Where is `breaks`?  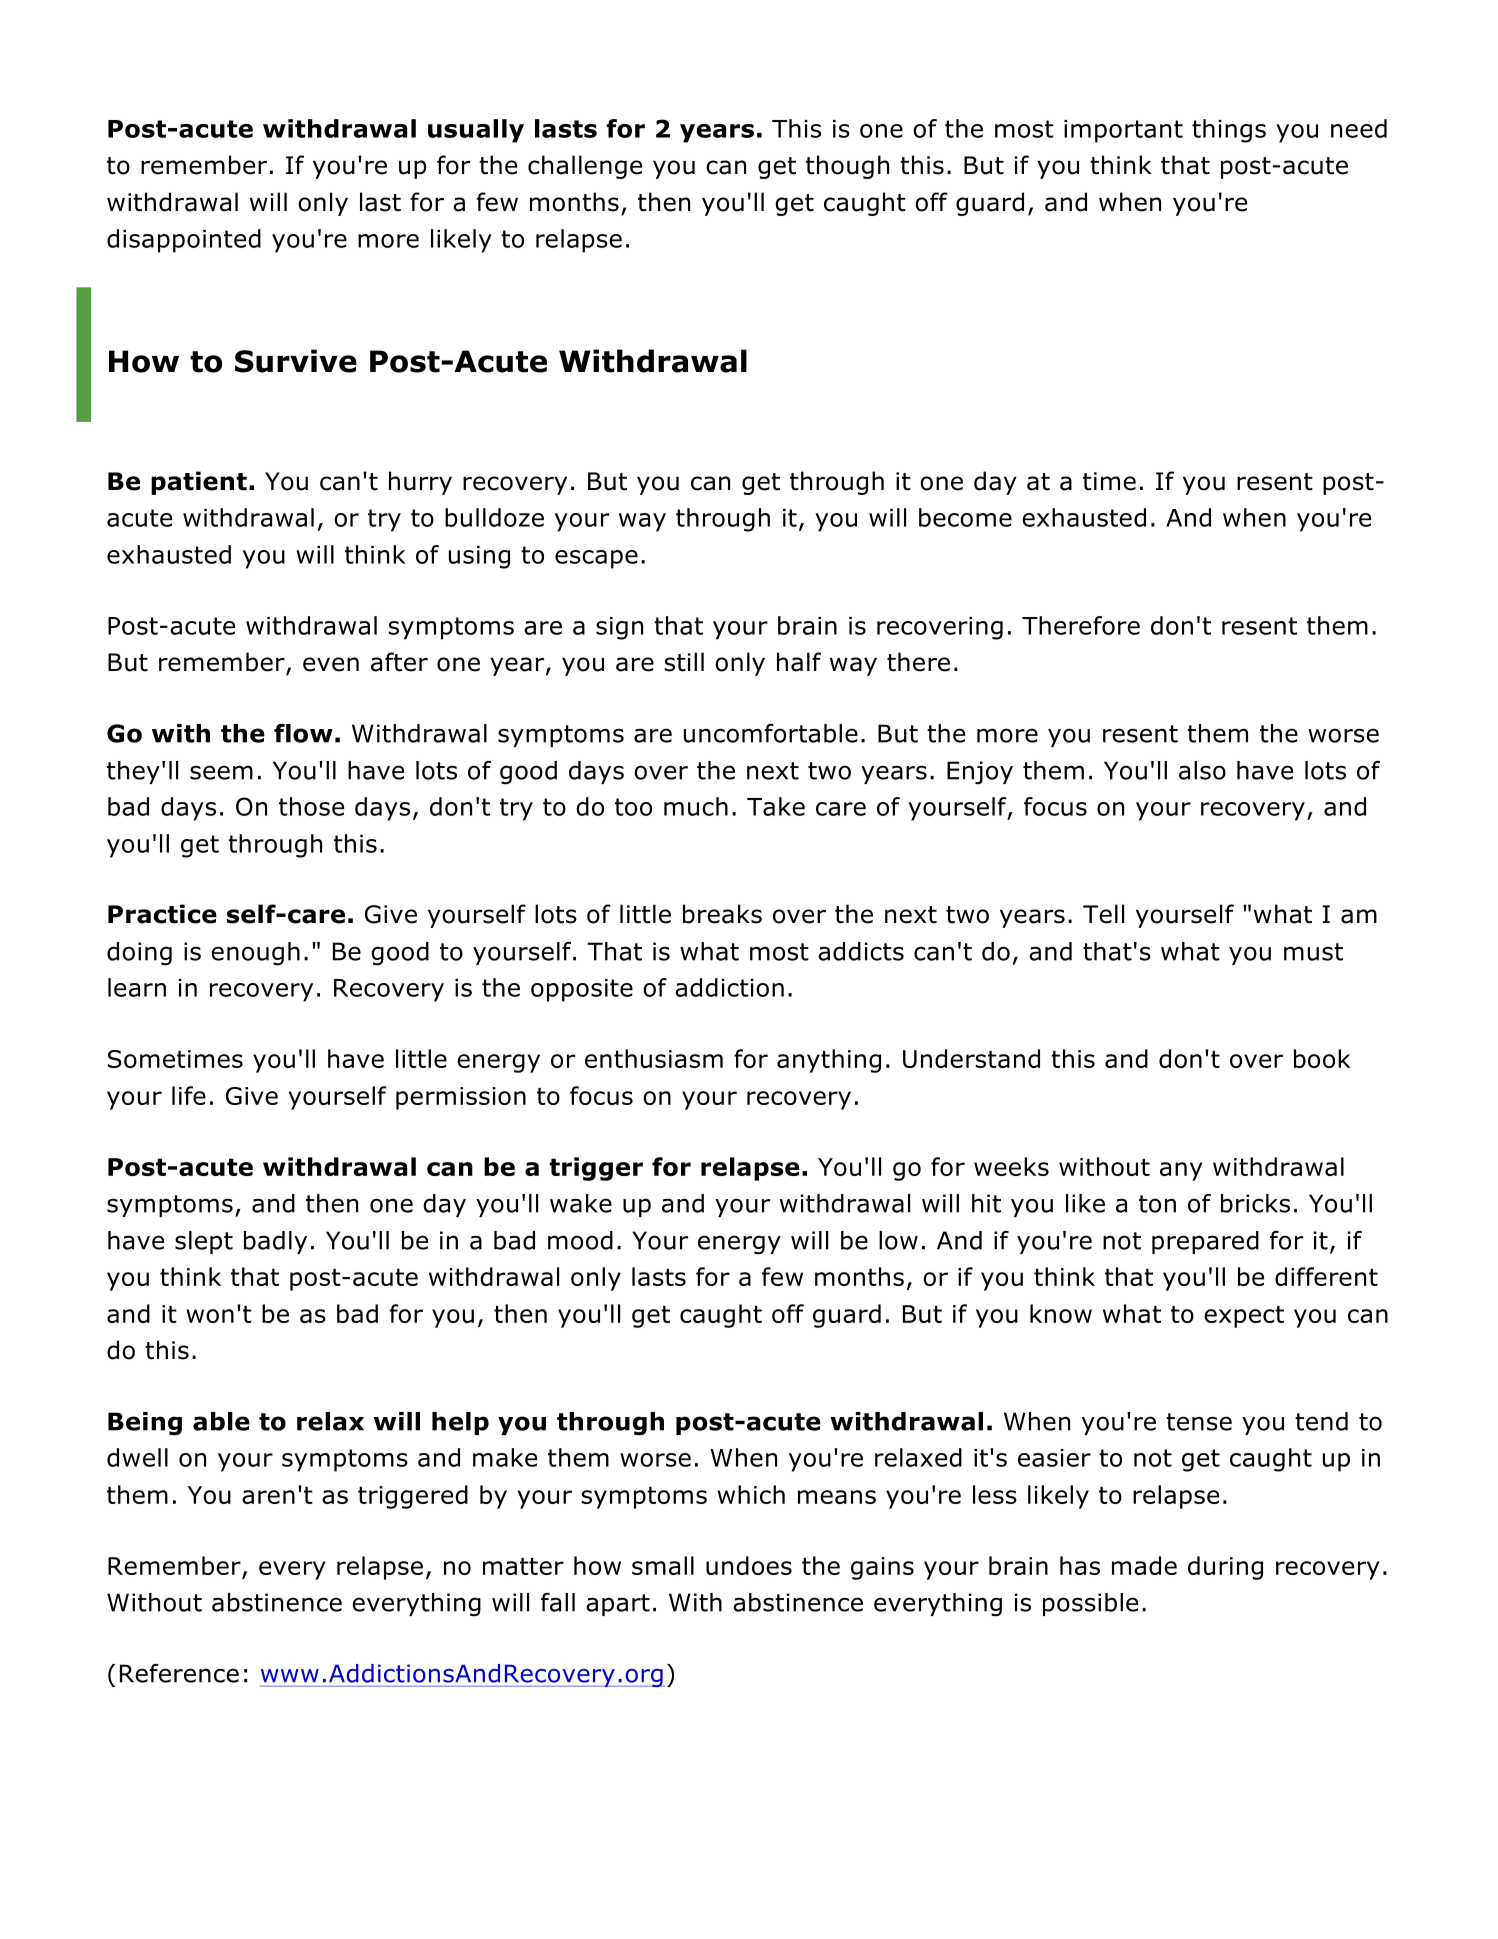
breaks is located at coordinates (722, 914).
